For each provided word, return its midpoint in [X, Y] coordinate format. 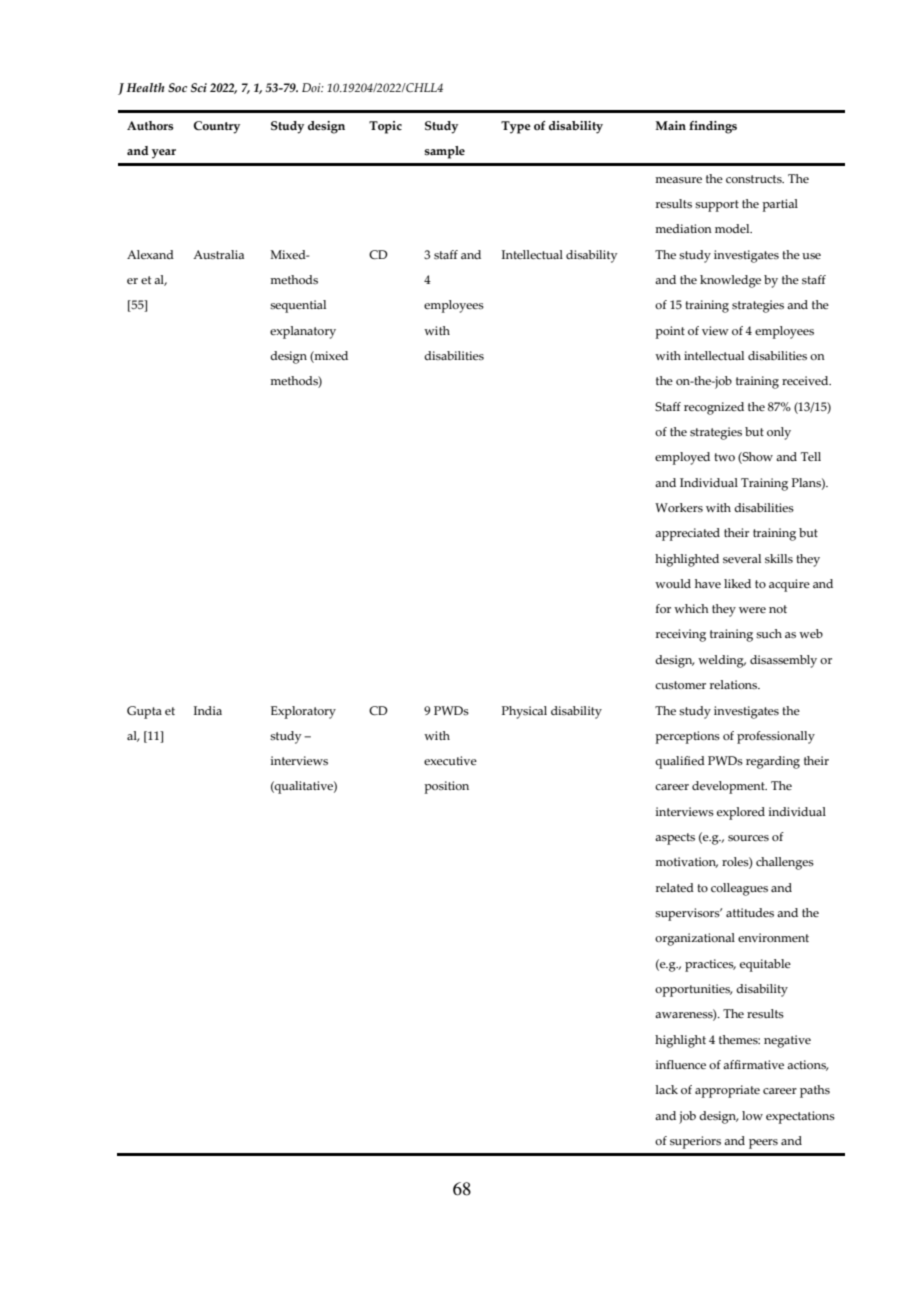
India [208, 710]
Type [516, 127]
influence [680, 1064]
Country [216, 127]
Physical [524, 712]
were [752, 610]
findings [713, 127]
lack [666, 1089]
